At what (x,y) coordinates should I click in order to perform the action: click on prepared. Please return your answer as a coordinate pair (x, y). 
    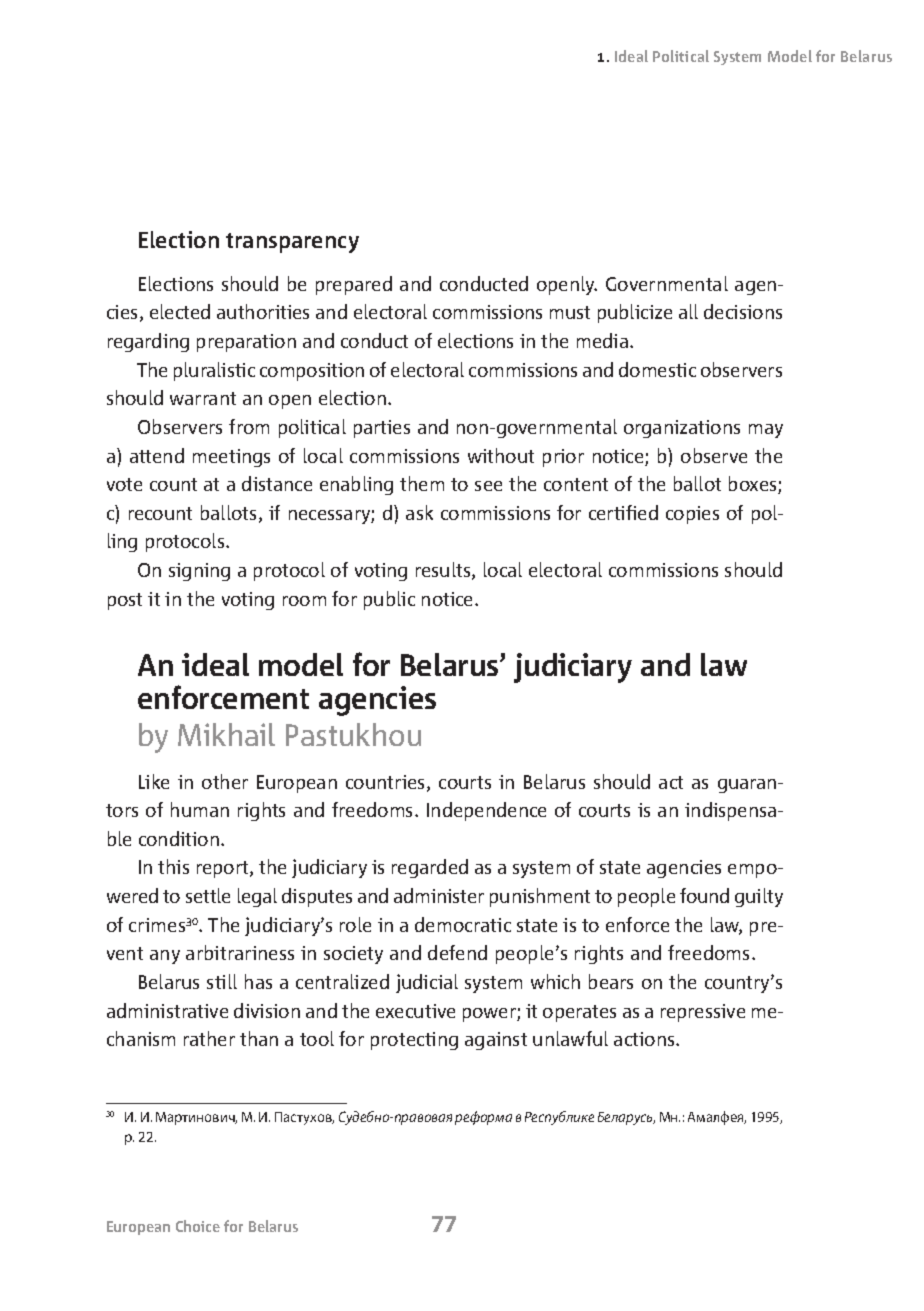
    Looking at the image, I should click on (354, 285).
